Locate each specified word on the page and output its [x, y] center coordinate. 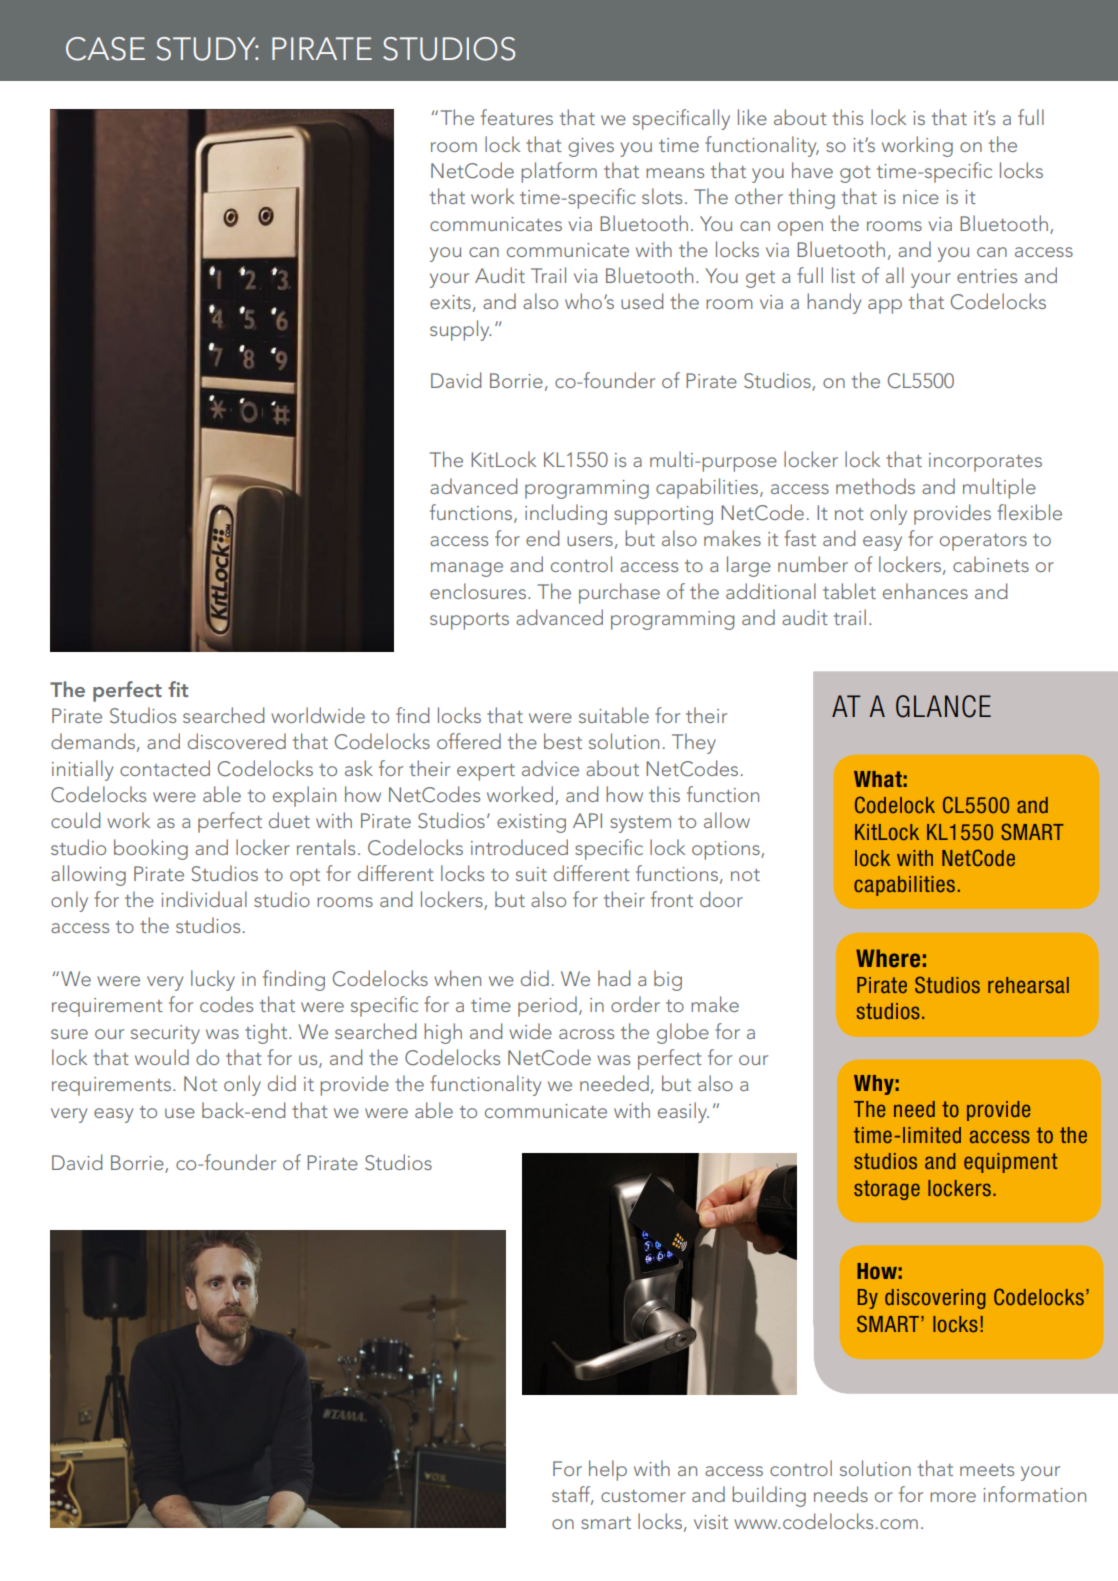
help [608, 1470]
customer [643, 1496]
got [855, 174]
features [517, 117]
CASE [105, 49]
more [953, 1497]
